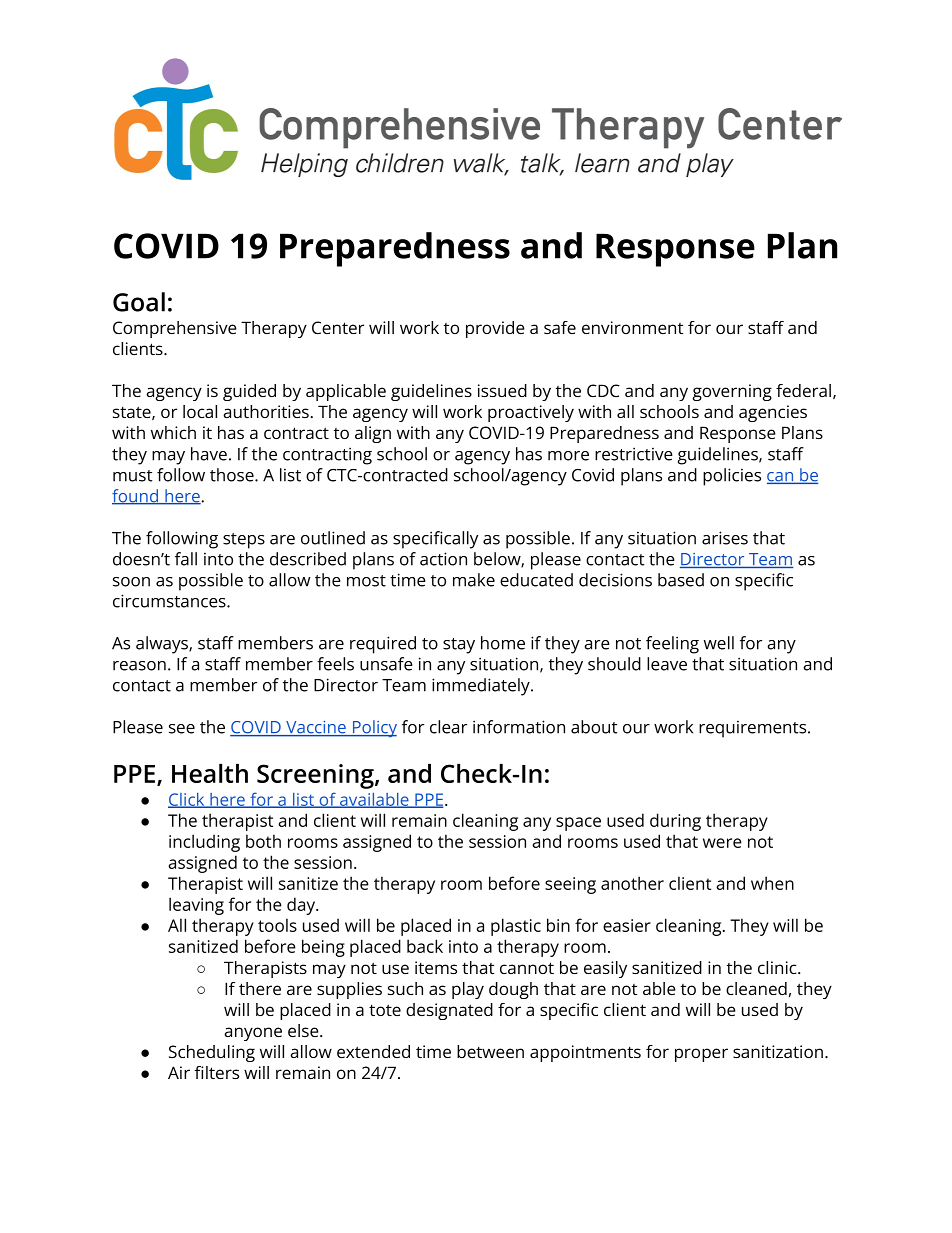  Describe the element at coordinates (204, 843) in the screenshot. I see `including` at that location.
